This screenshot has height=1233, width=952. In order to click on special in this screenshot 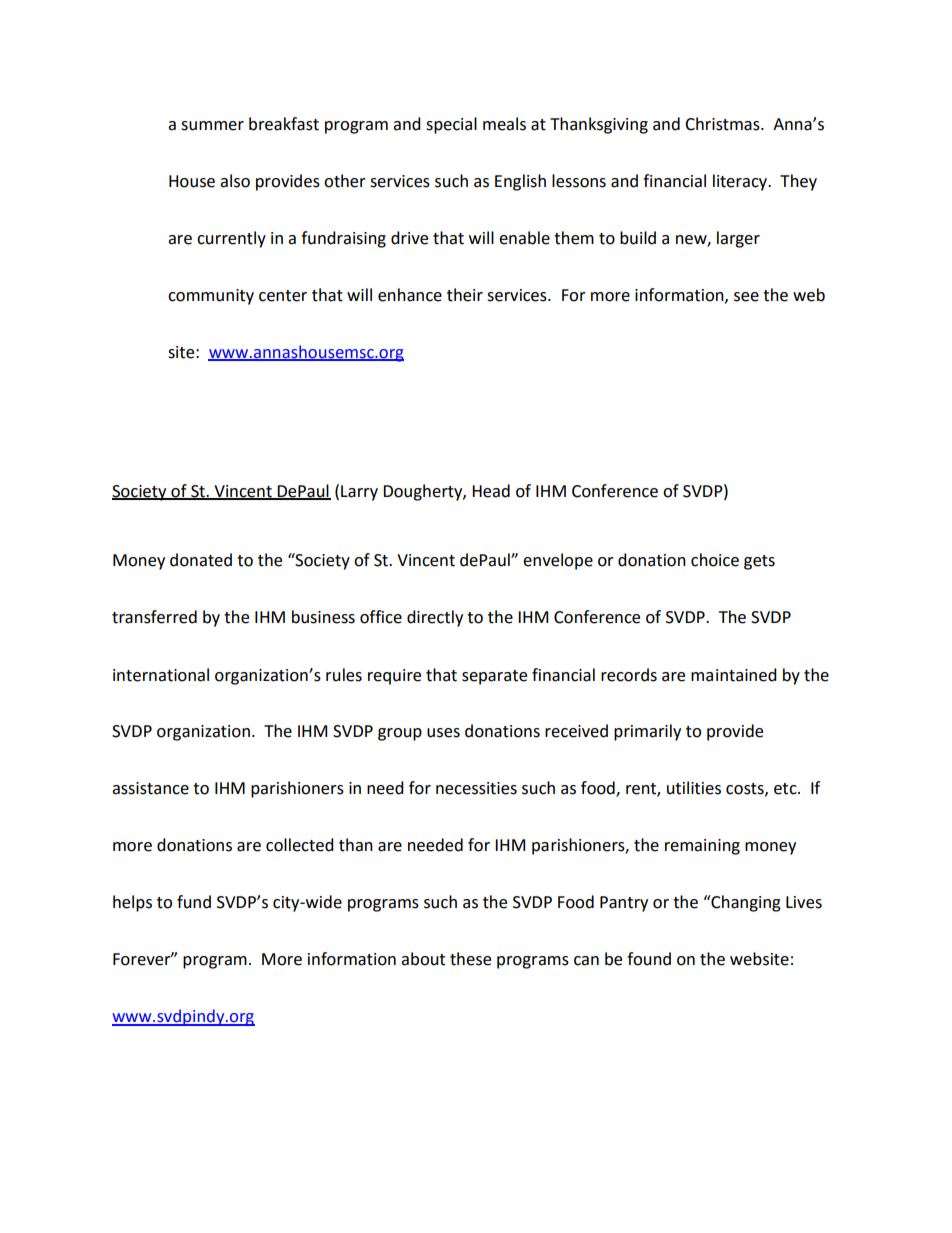, I will do `click(451, 125)`.
